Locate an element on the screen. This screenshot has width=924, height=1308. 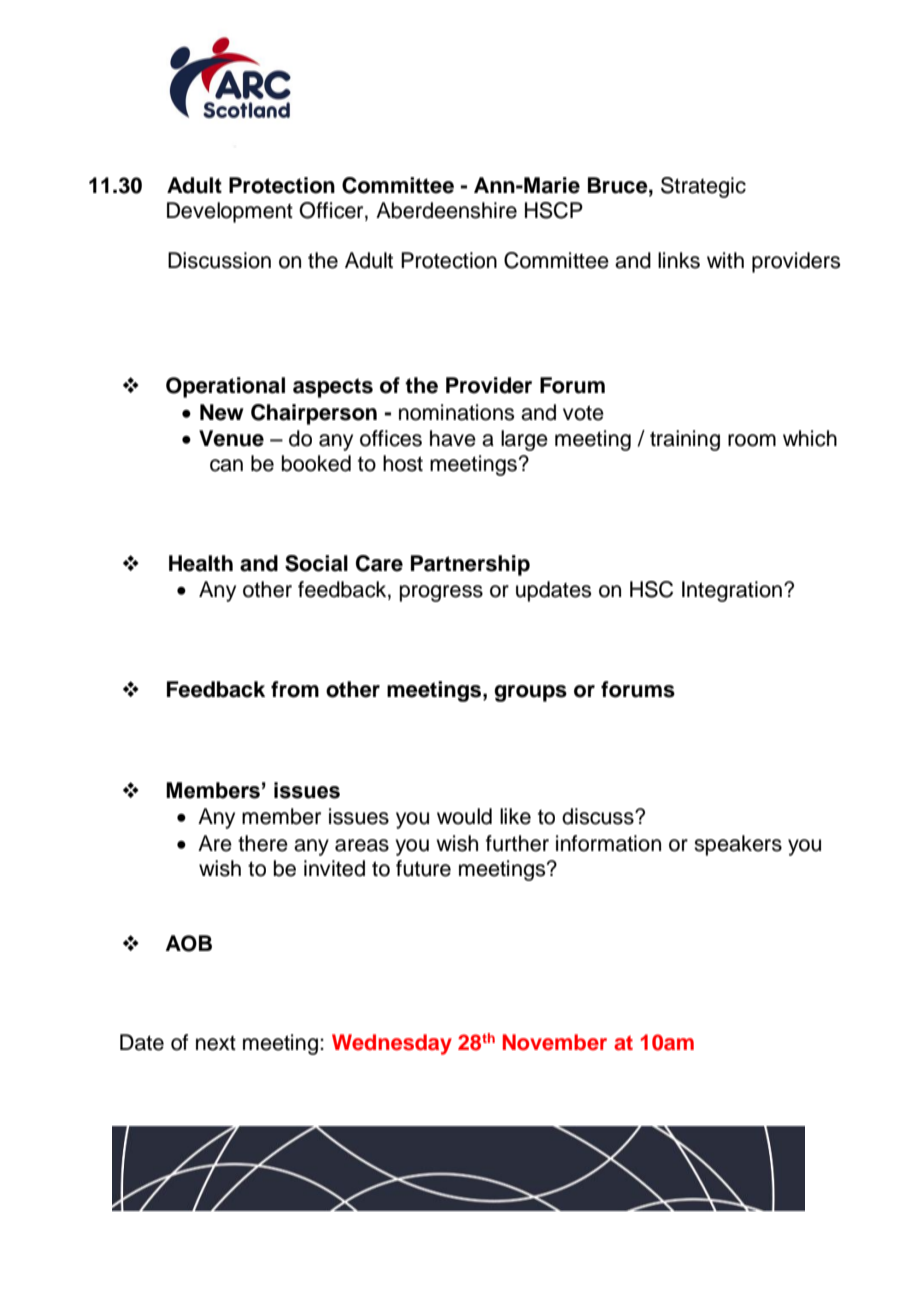
Integration is located at coordinates (732, 591).
